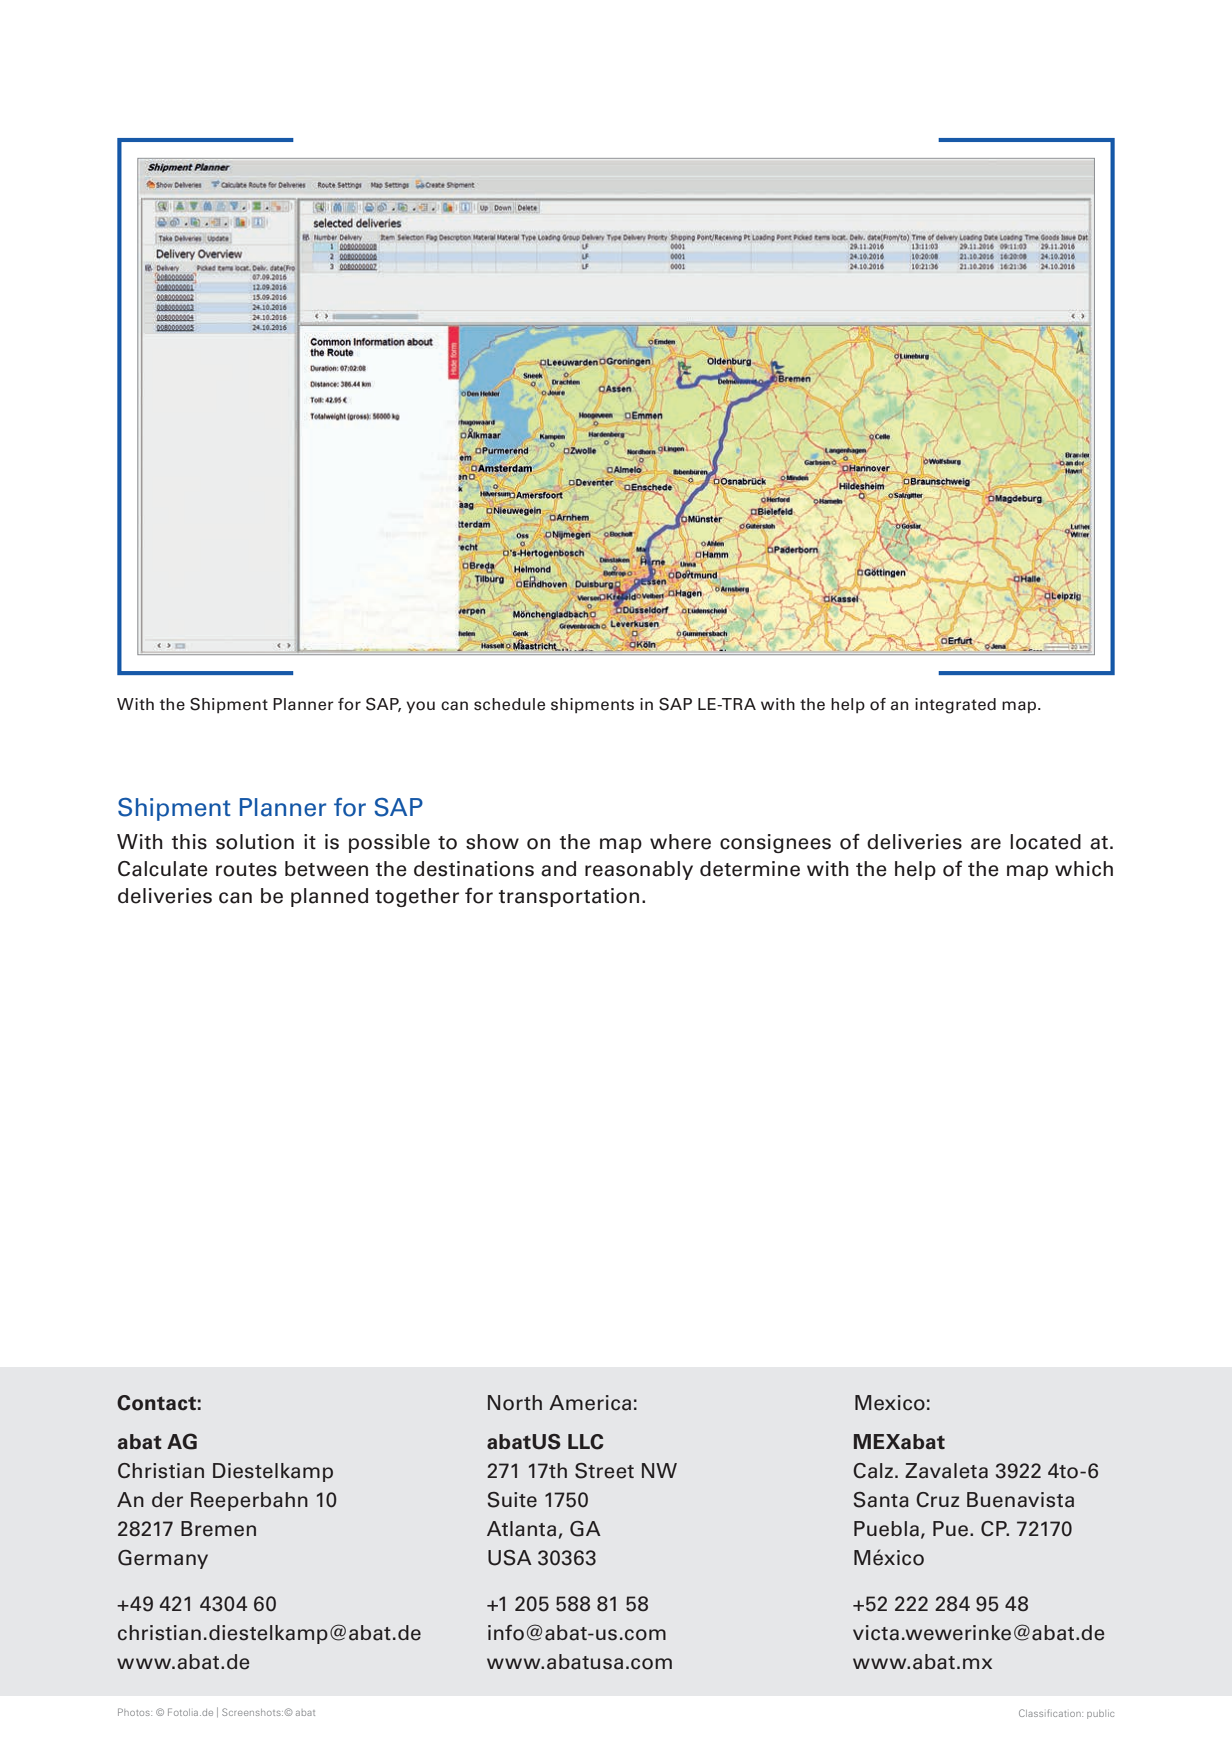  I want to click on LLC, so click(586, 1442).
